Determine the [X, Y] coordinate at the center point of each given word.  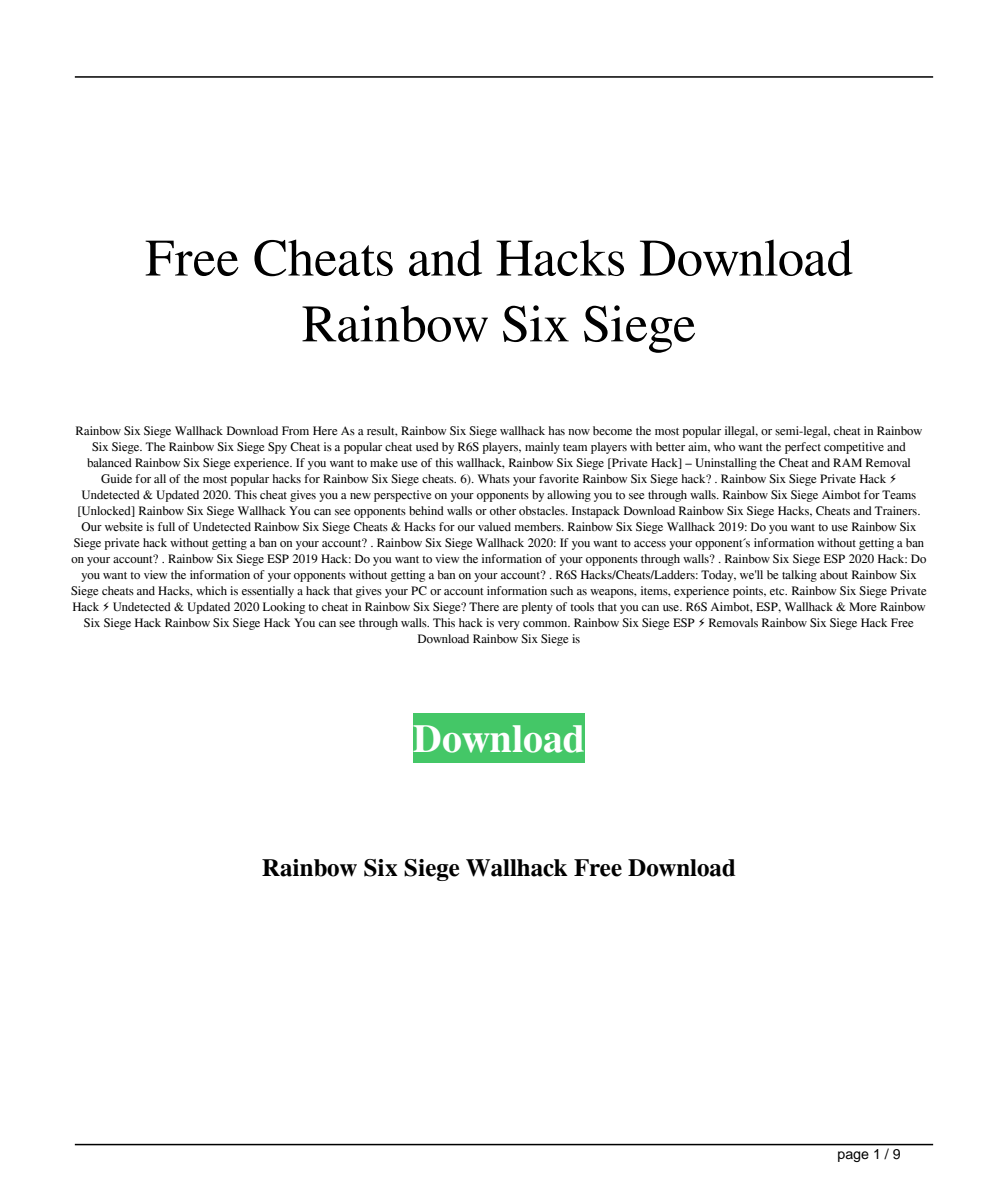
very [509, 625]
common [546, 624]
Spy [277, 448]
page [853, 1156]
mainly [542, 448]
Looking [284, 608]
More [863, 606]
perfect [803, 448]
